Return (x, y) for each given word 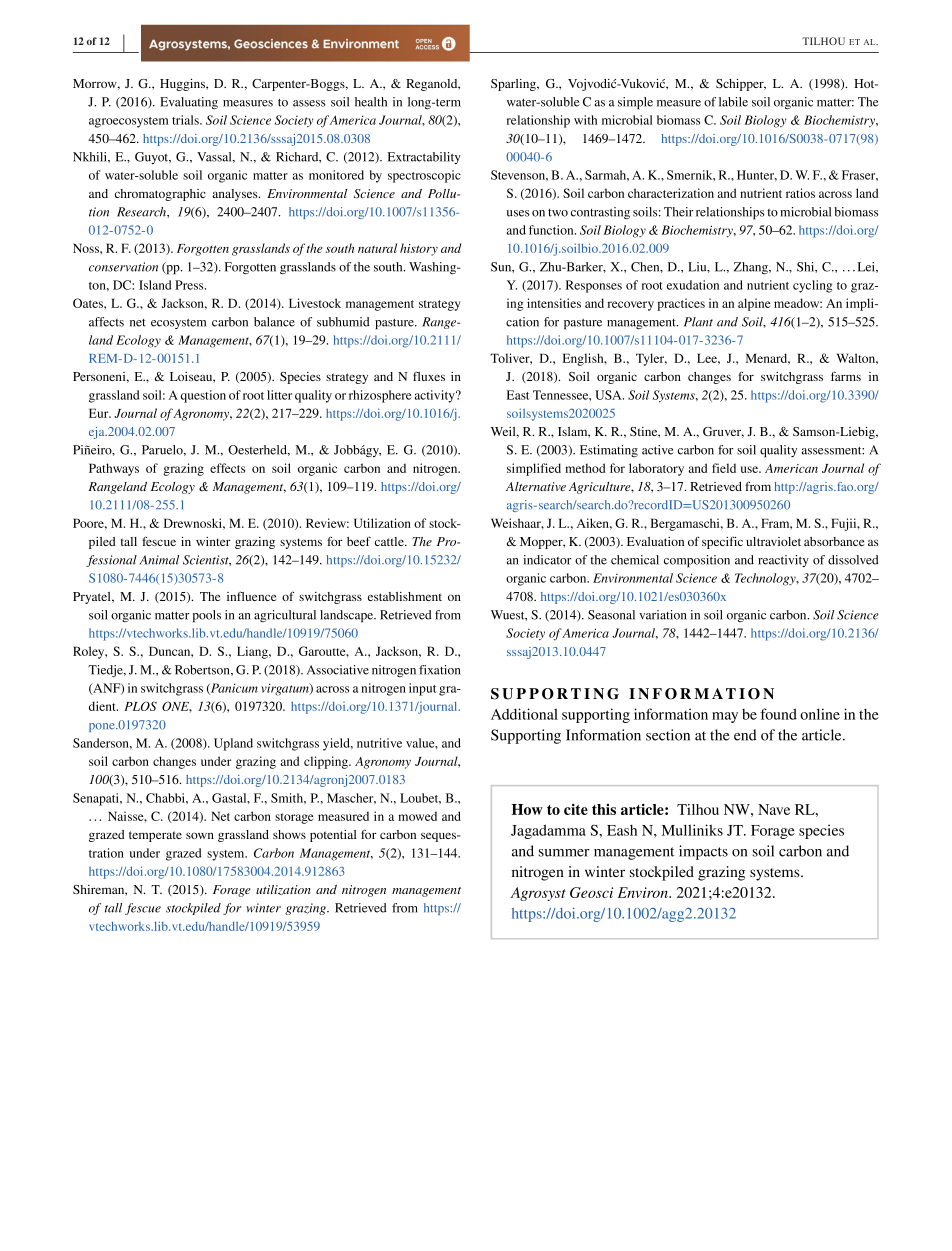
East (518, 395)
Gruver (723, 432)
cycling (812, 286)
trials (186, 120)
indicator (547, 560)
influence (252, 596)
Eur (100, 413)
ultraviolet (773, 541)
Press (190, 285)
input (422, 689)
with (585, 120)
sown (200, 835)
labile (733, 102)
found (778, 714)
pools (206, 616)
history (419, 249)
